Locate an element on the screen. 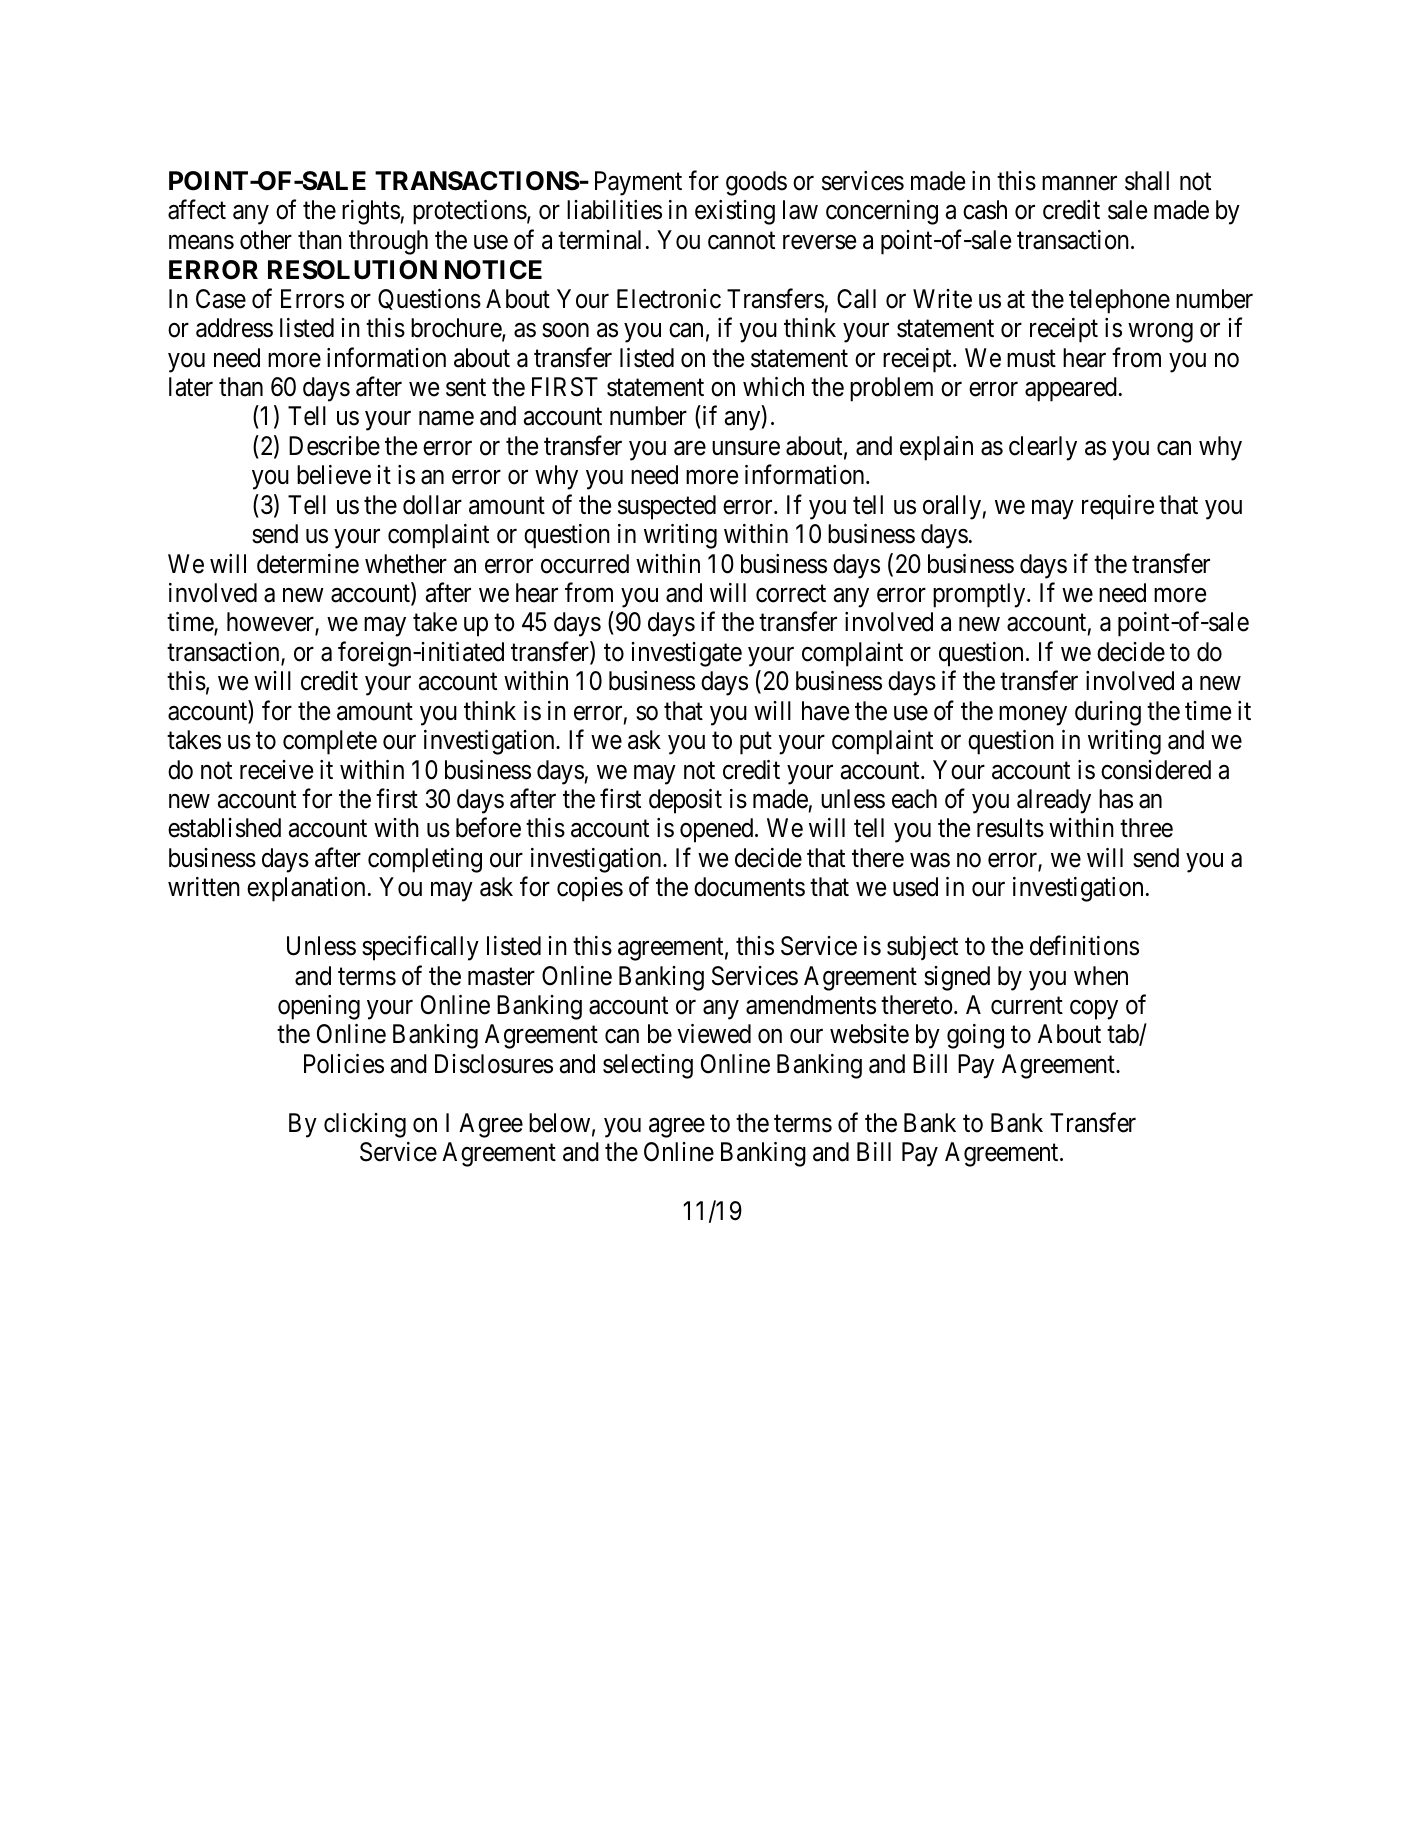 This screenshot has height=1842, width=1424. Policies is located at coordinates (344, 1064).
